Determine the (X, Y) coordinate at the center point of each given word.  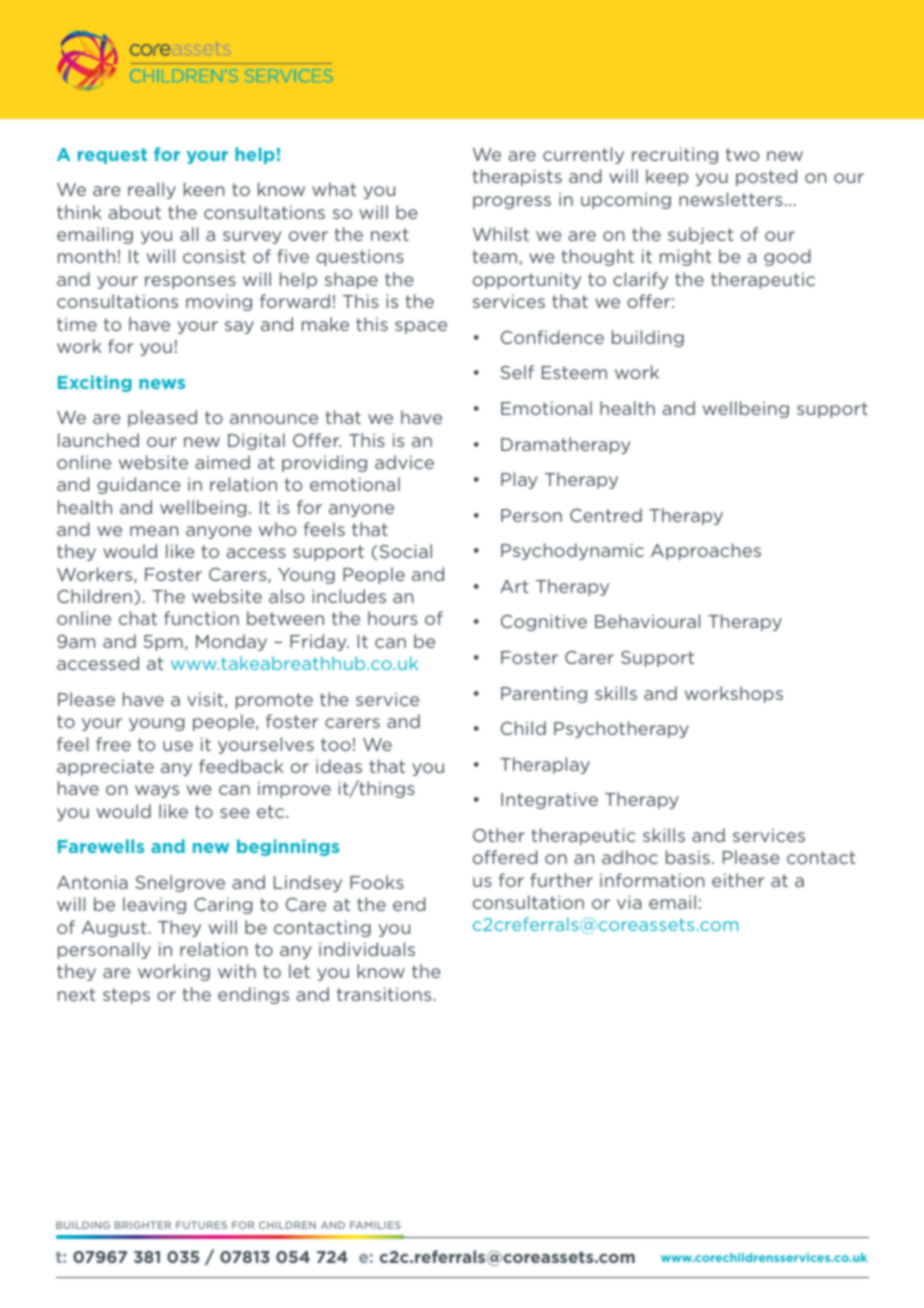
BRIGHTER (143, 1225)
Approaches (706, 551)
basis (688, 857)
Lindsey (308, 883)
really (152, 190)
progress (512, 202)
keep (667, 177)
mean (154, 531)
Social (404, 551)
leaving (154, 905)
